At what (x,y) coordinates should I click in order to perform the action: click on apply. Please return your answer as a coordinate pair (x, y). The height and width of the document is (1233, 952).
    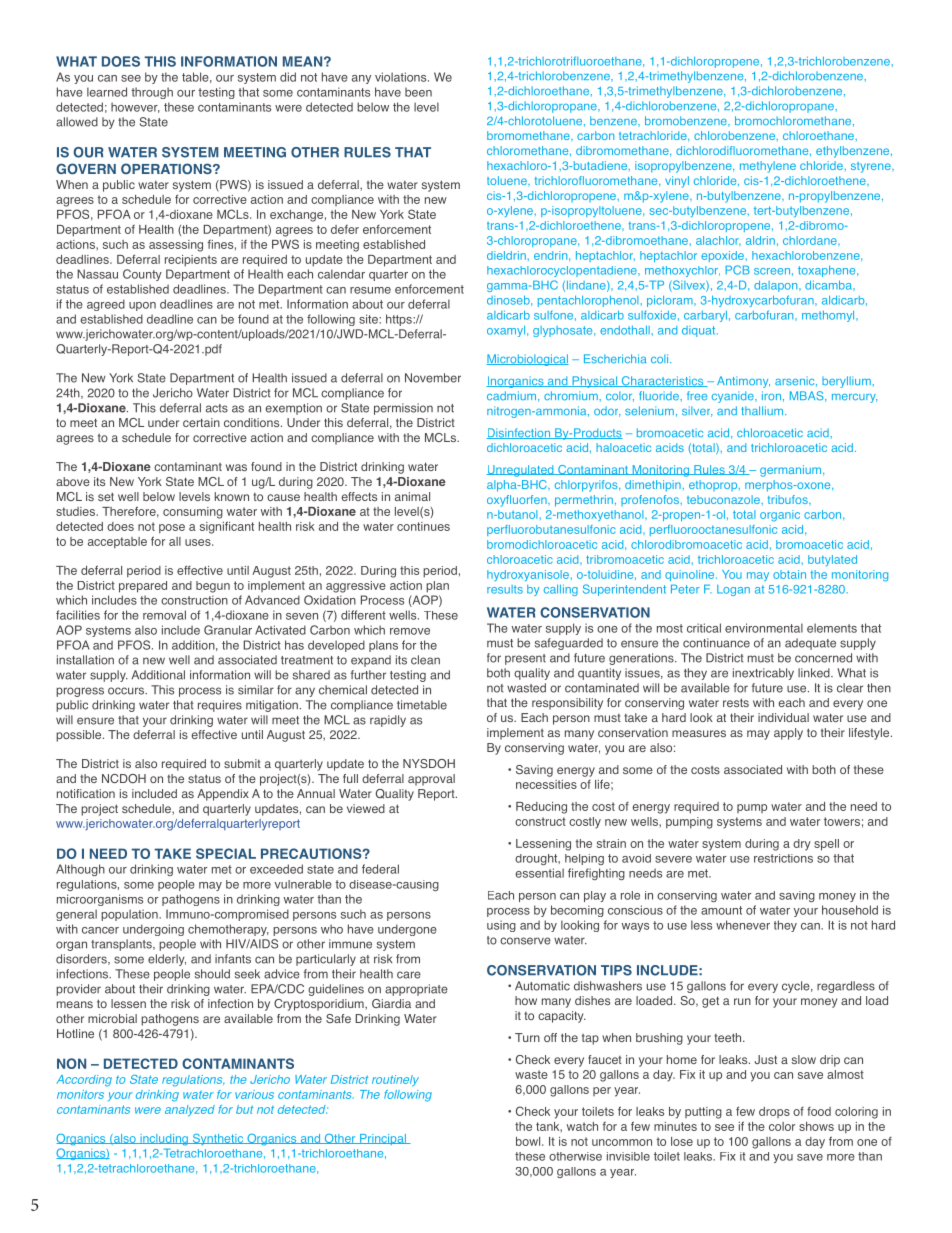
    Looking at the image, I should click on (788, 734).
